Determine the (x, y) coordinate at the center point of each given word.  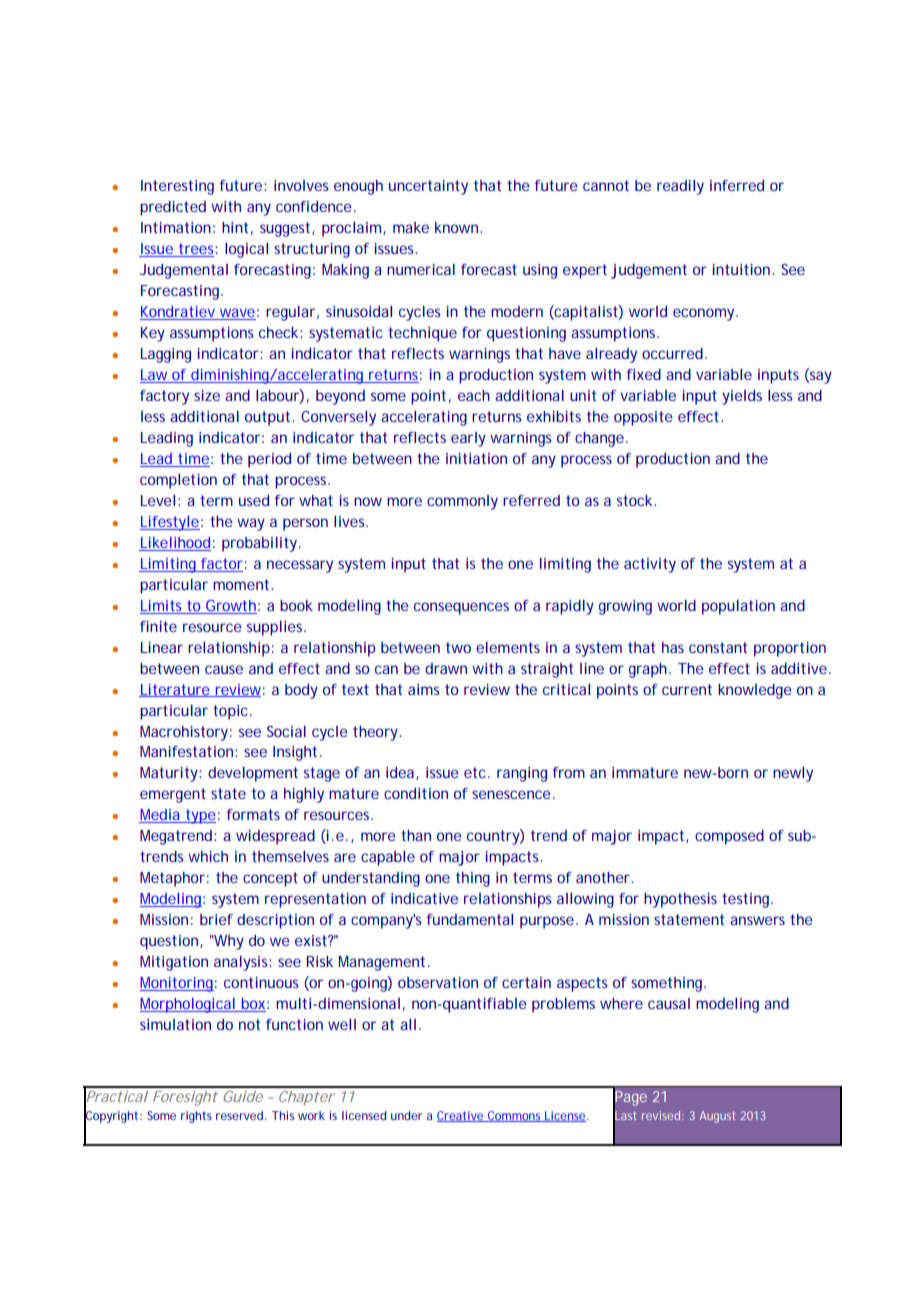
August (717, 1117)
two (458, 647)
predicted (173, 208)
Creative (461, 1116)
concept (270, 879)
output (269, 418)
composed (729, 837)
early (468, 439)
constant (718, 647)
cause (224, 669)
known (458, 227)
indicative (424, 898)
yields (742, 397)
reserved (241, 1115)
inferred (737, 185)
